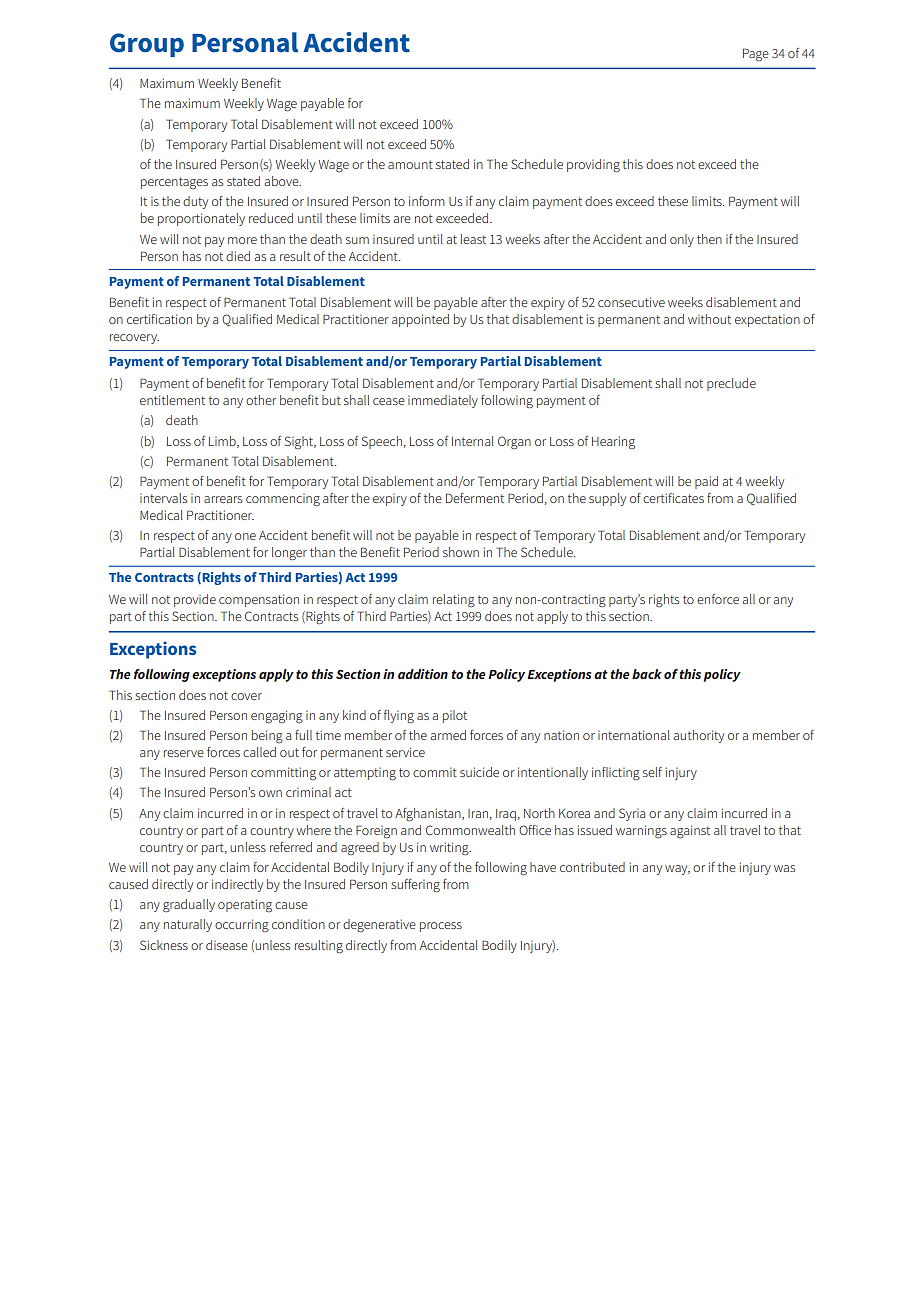 This screenshot has height=1308, width=924. Describe the element at coordinates (455, 716) in the screenshot. I see `pilot` at that location.
